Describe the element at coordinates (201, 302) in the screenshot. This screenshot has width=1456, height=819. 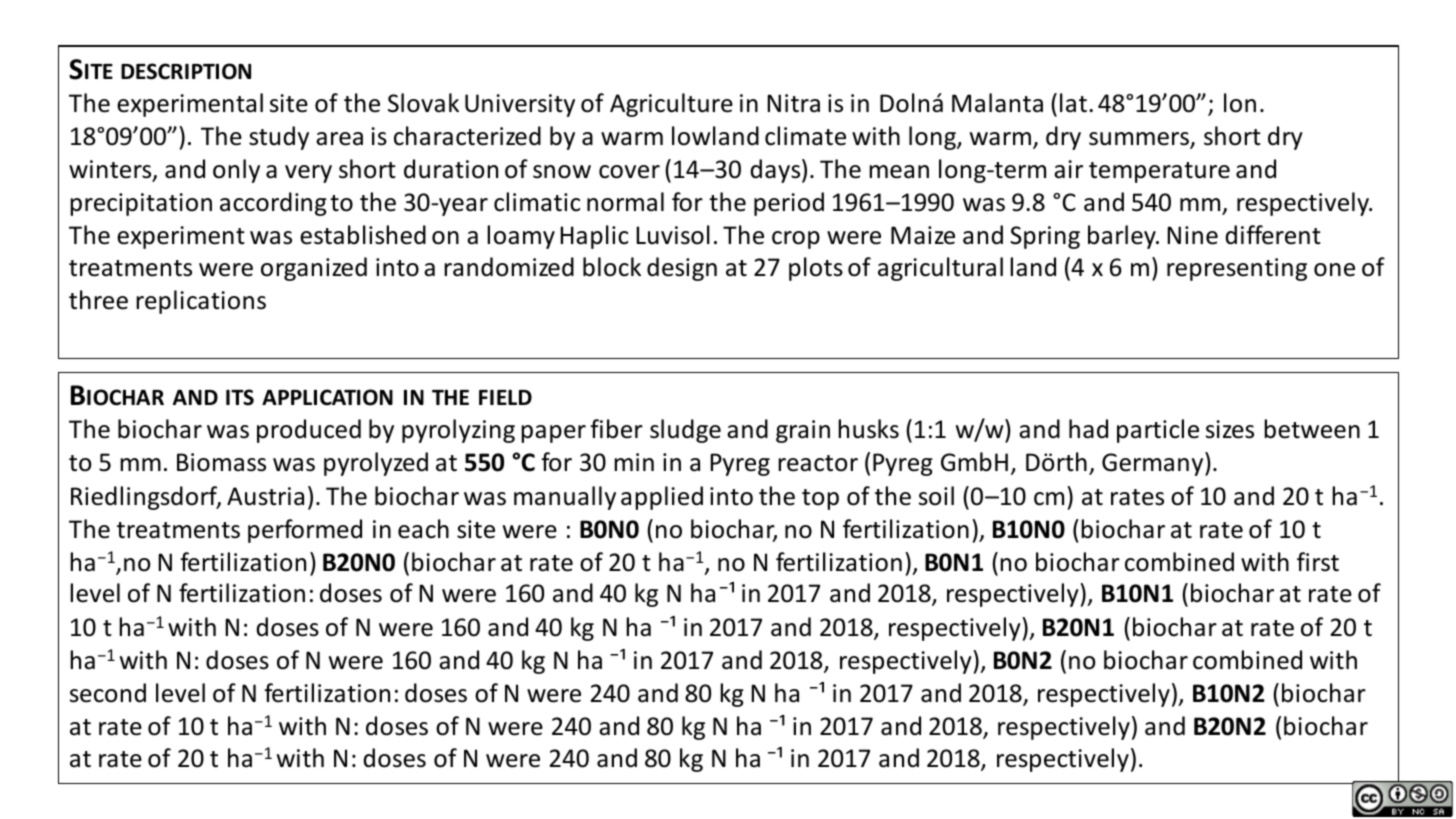
I see `replications` at that location.
